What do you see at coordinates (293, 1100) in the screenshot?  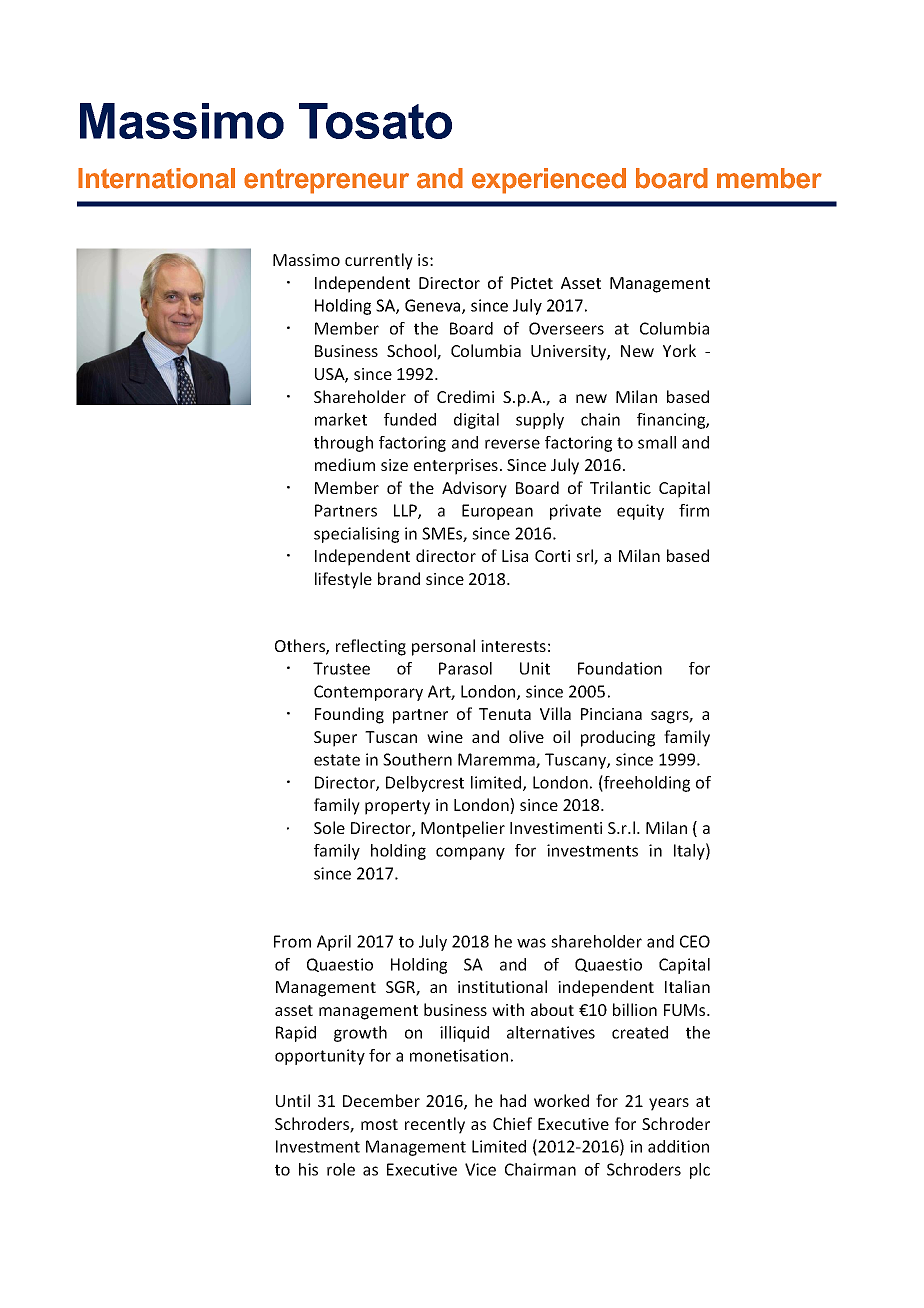 I see `Until` at bounding box center [293, 1100].
